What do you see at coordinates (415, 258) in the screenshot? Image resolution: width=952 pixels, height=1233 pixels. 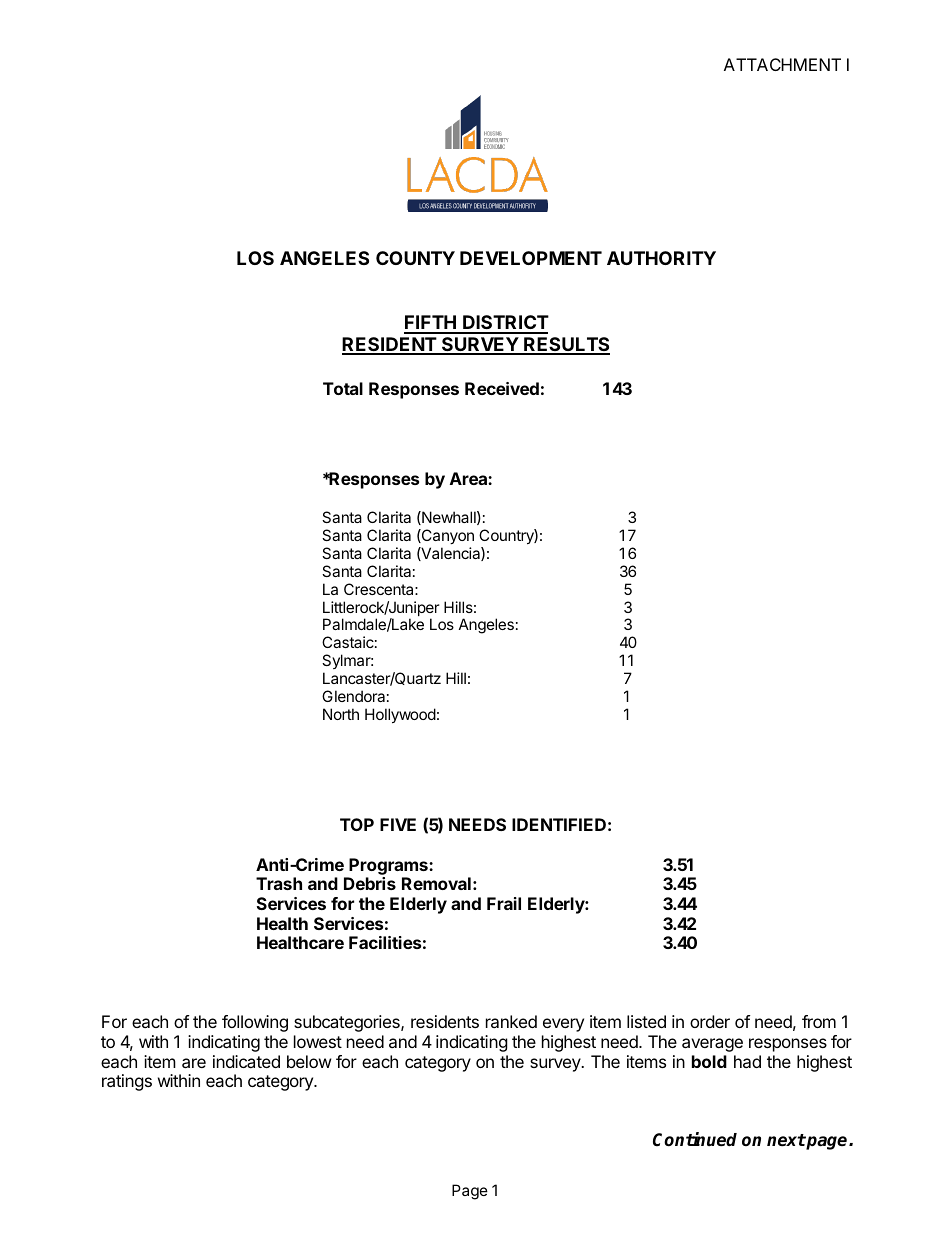 I see `COUNTY` at bounding box center [415, 258].
